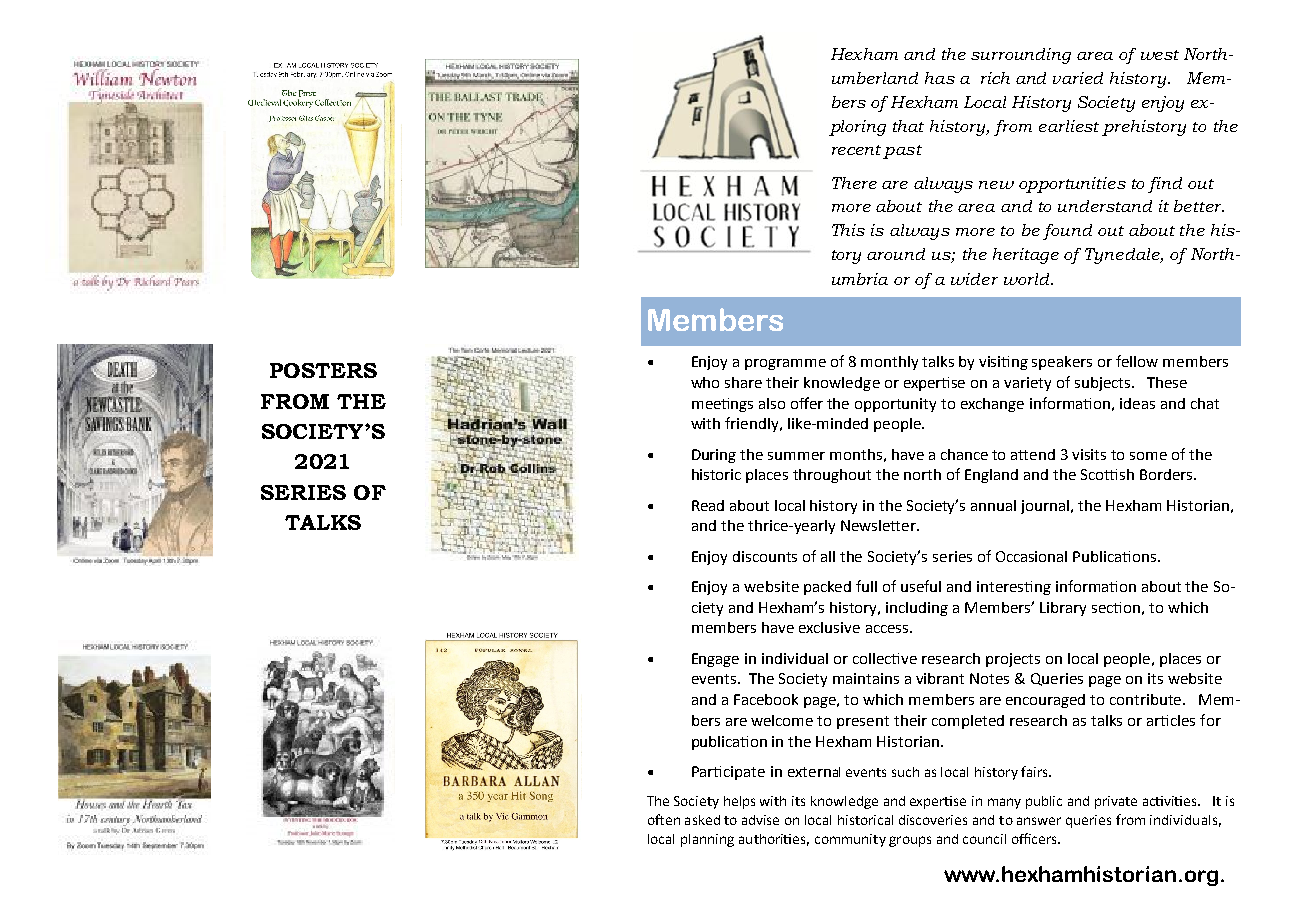 Image resolution: width=1308 pixels, height=924 pixels. What do you see at coordinates (702, 820) in the screenshot?
I see `asked` at bounding box center [702, 820].
